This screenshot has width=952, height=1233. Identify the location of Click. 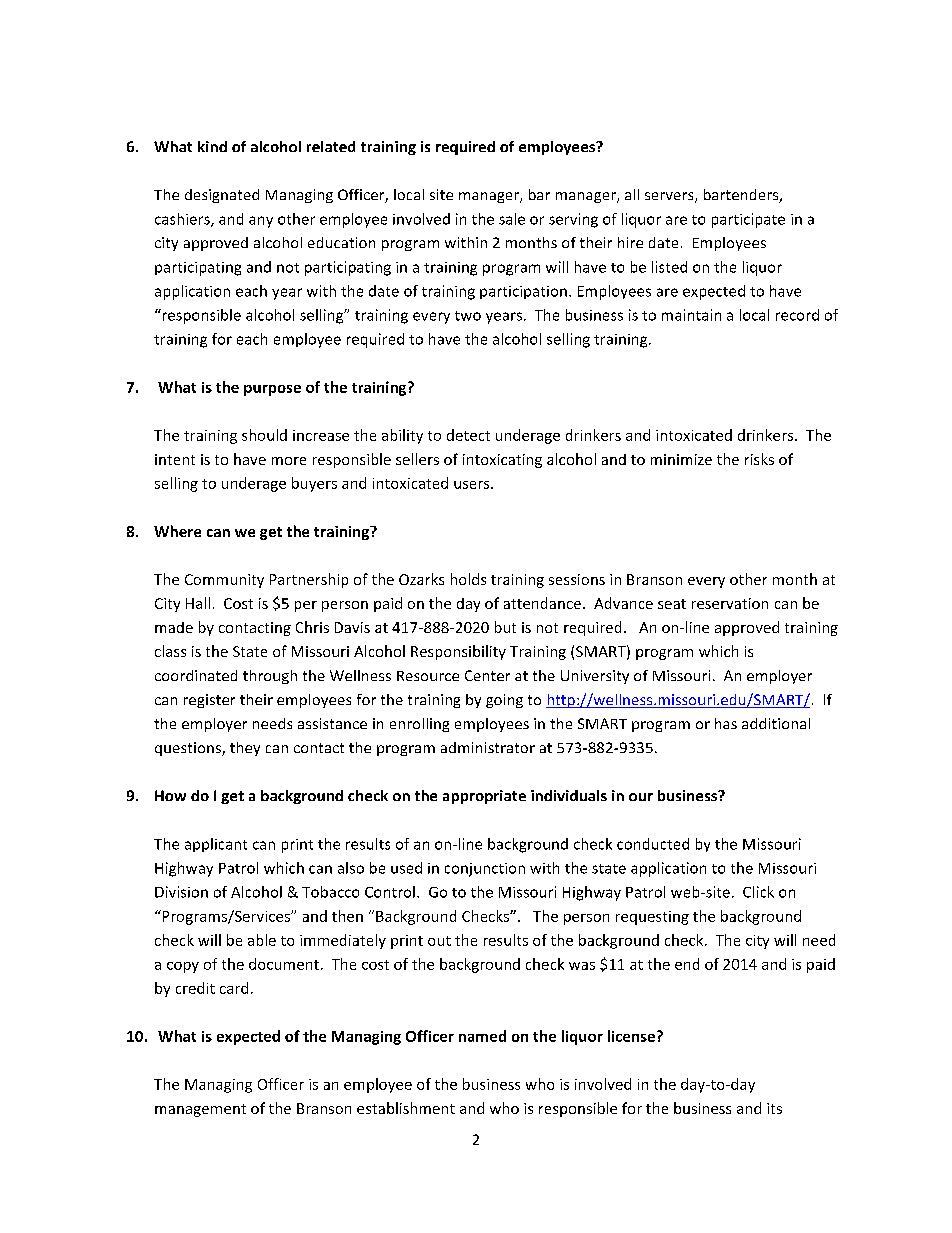
(758, 892).
